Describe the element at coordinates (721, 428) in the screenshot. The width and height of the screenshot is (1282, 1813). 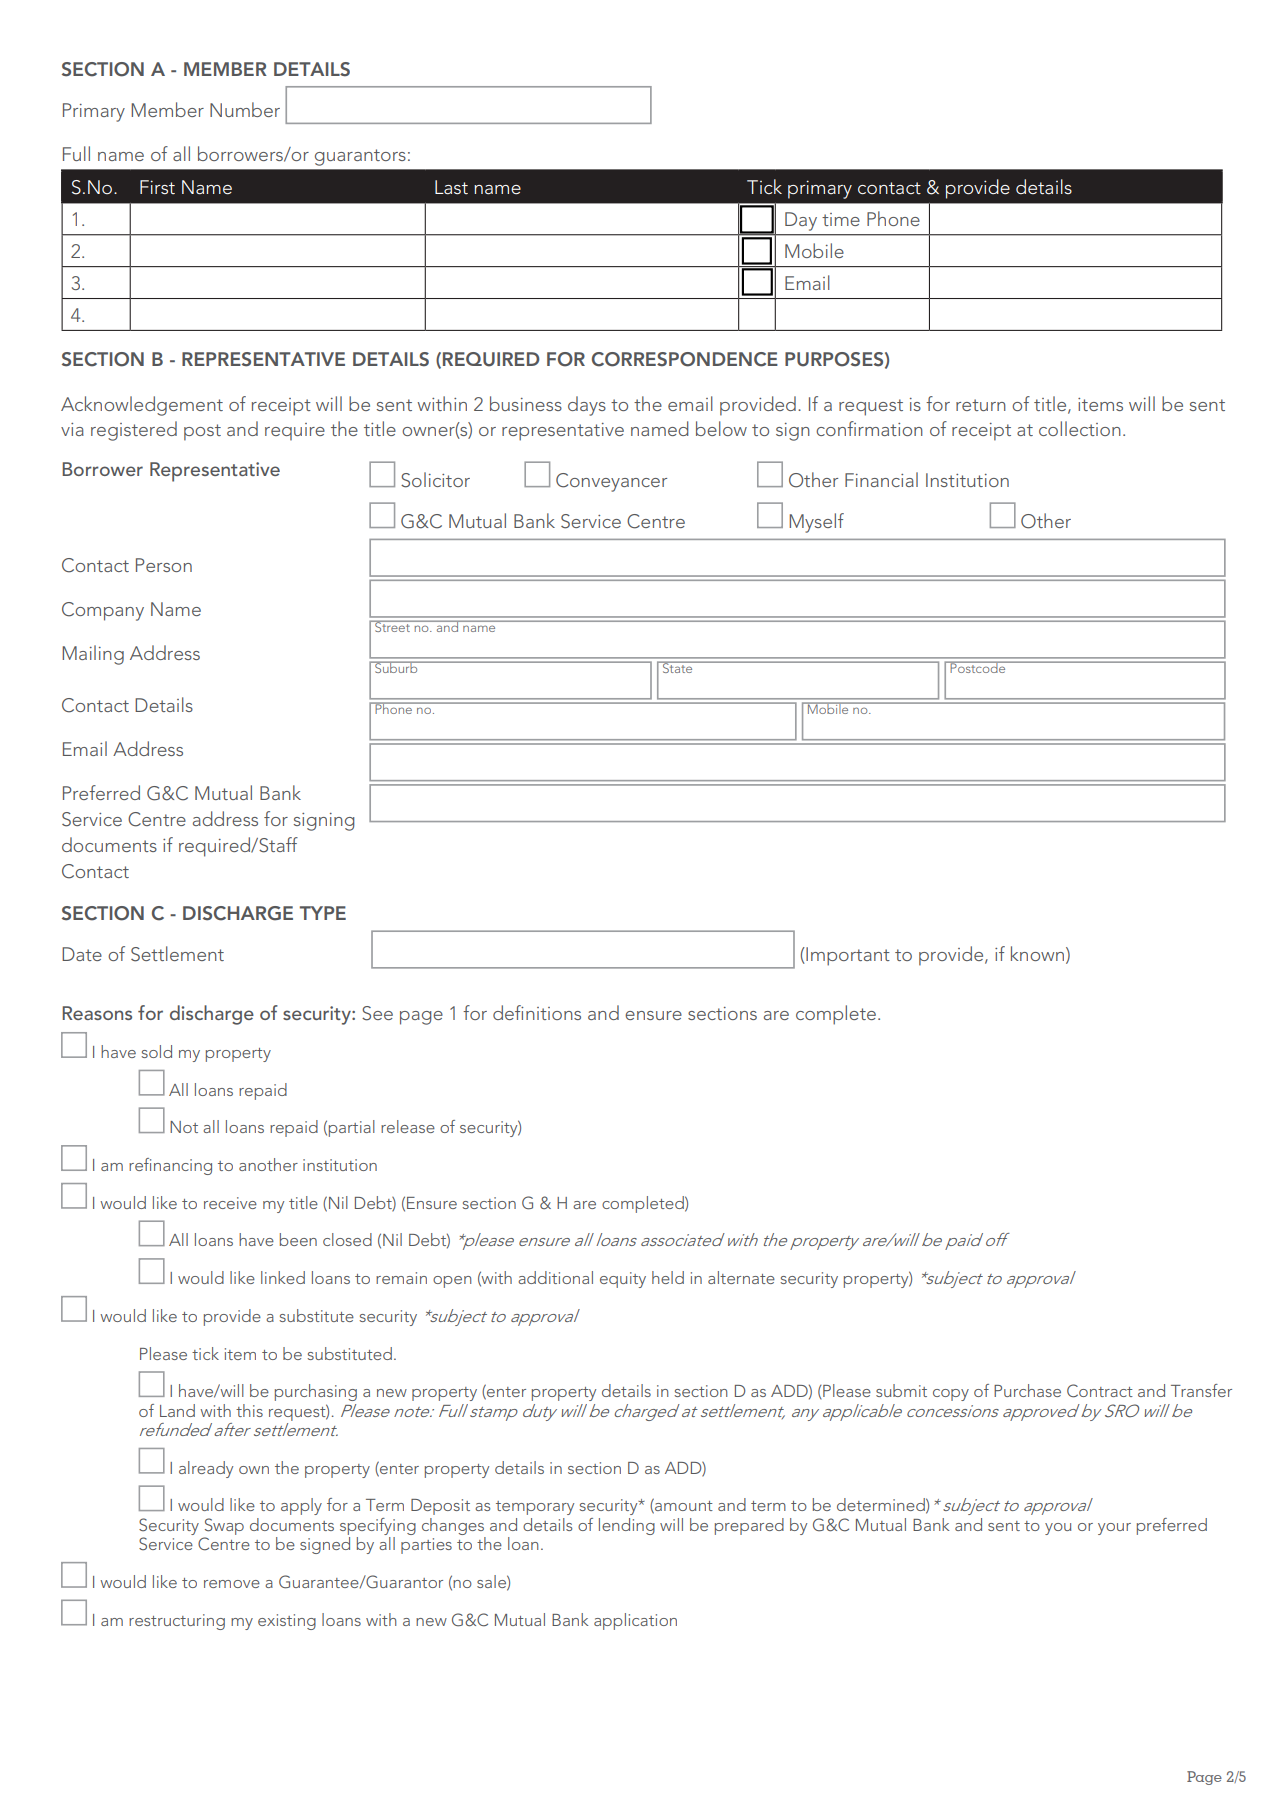
I see `below` at that location.
